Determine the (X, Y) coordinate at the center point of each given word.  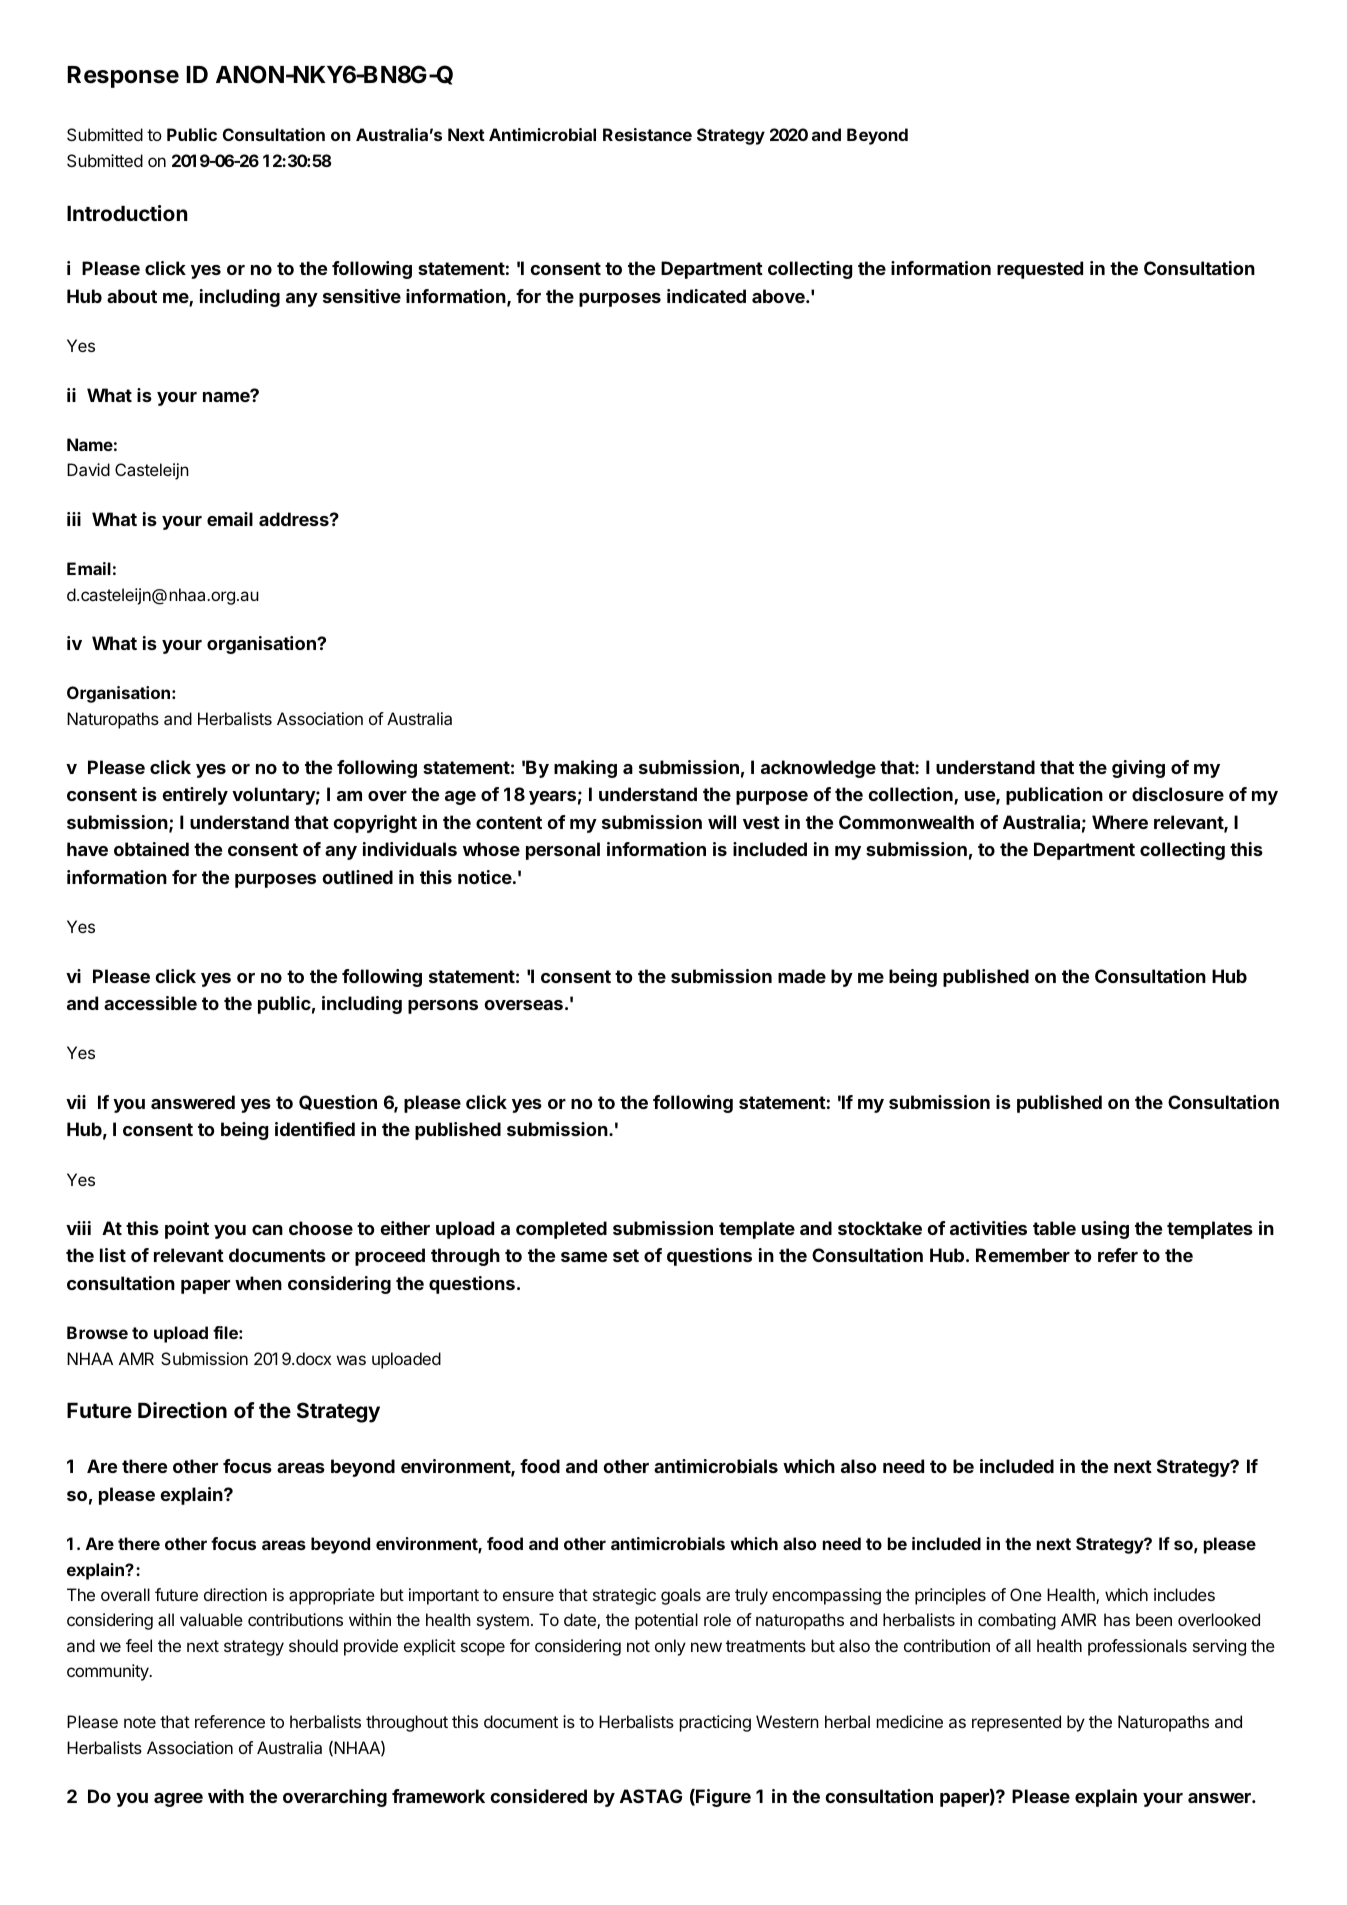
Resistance (647, 134)
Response (123, 77)
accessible (150, 1003)
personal (563, 851)
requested (1040, 270)
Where (1120, 822)
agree (178, 1800)
